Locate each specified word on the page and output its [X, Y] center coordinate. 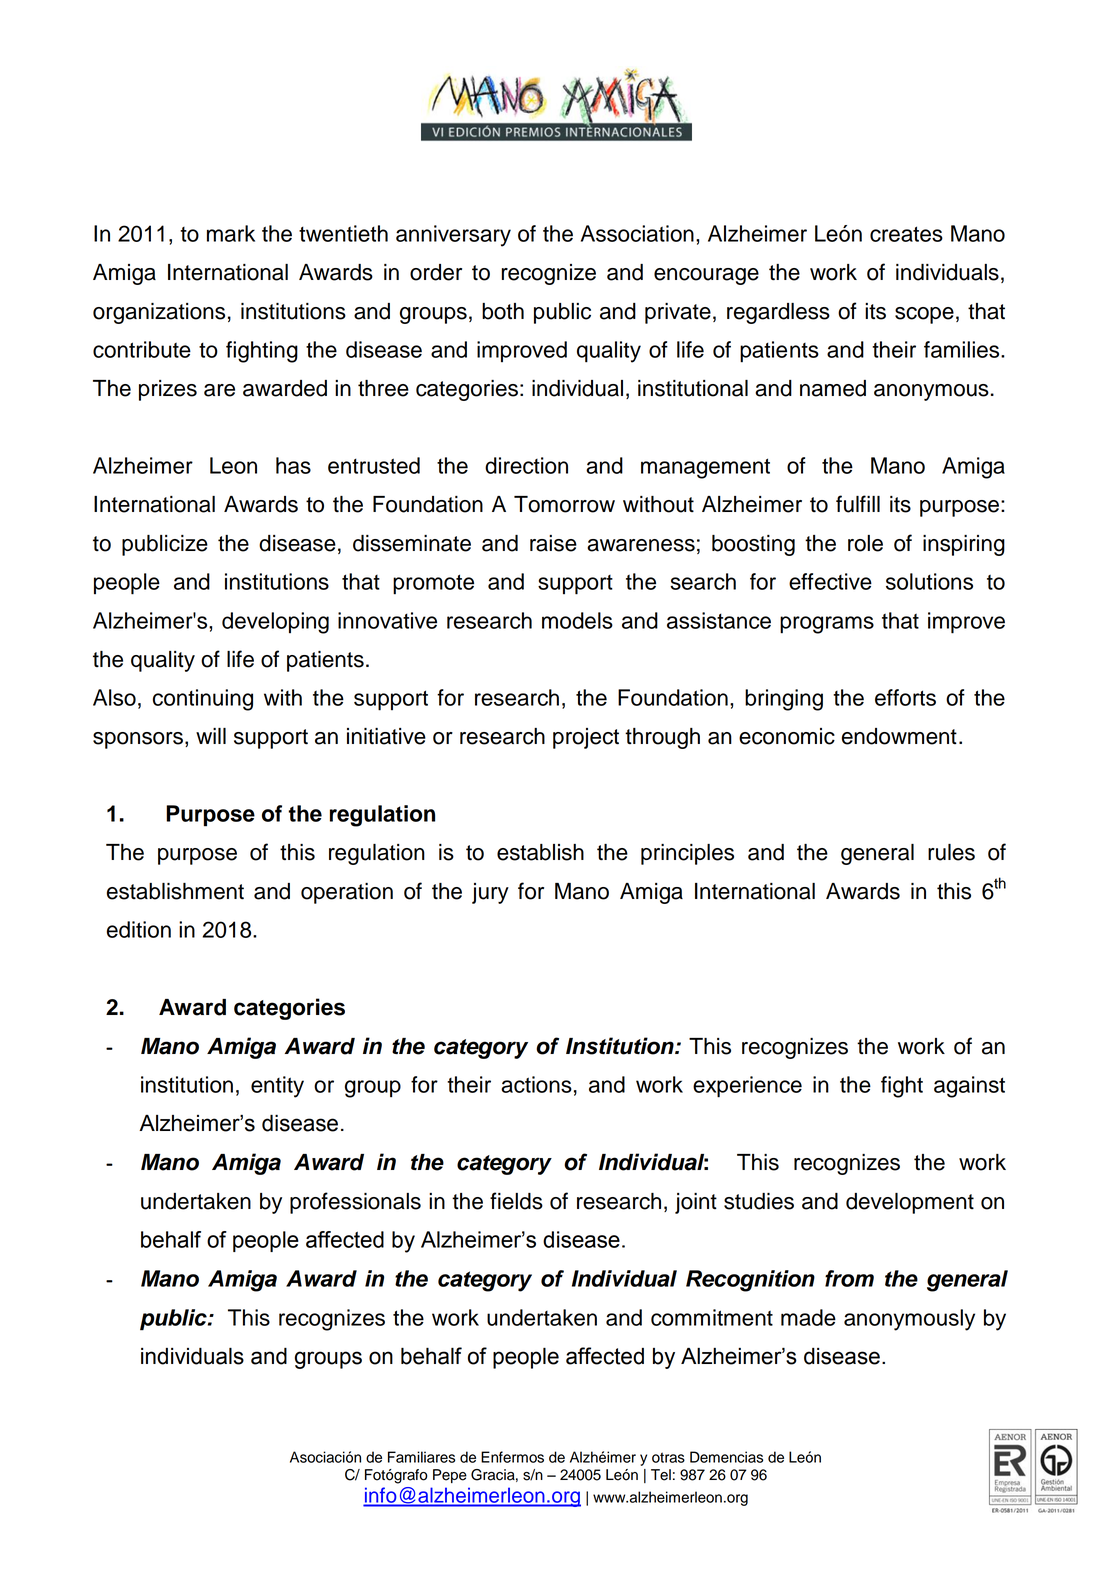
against [969, 1087]
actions [536, 1084]
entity [277, 1087]
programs [827, 625]
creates [906, 234]
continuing [203, 700]
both [503, 311]
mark [231, 233]
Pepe [450, 1476]
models [577, 620]
